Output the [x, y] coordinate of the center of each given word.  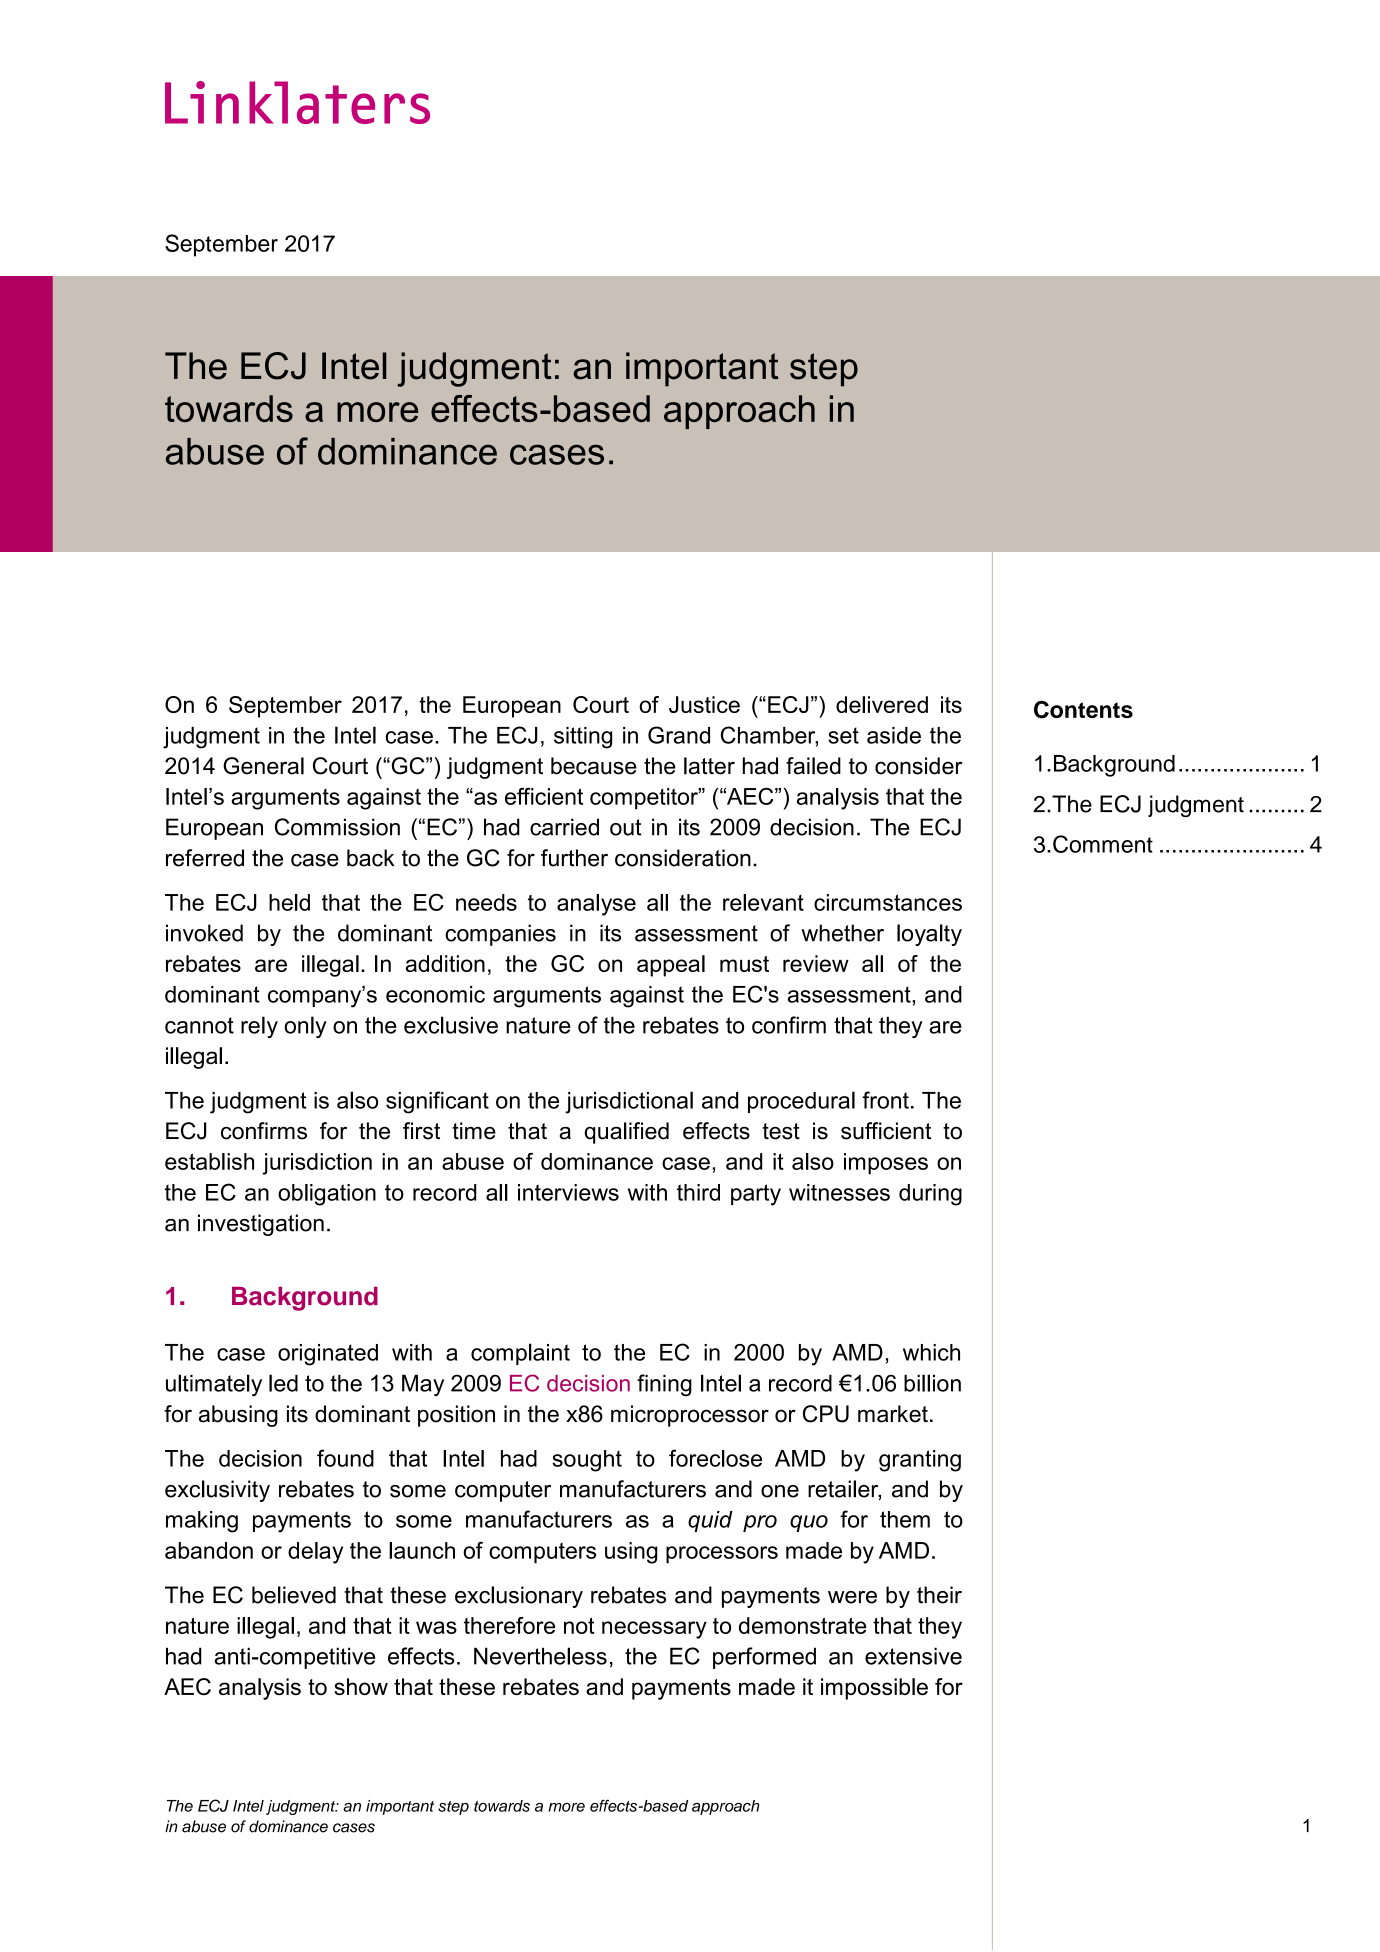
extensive [913, 1656]
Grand [679, 735]
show [361, 1686]
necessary [654, 1630]
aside [894, 735]
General [263, 766]
